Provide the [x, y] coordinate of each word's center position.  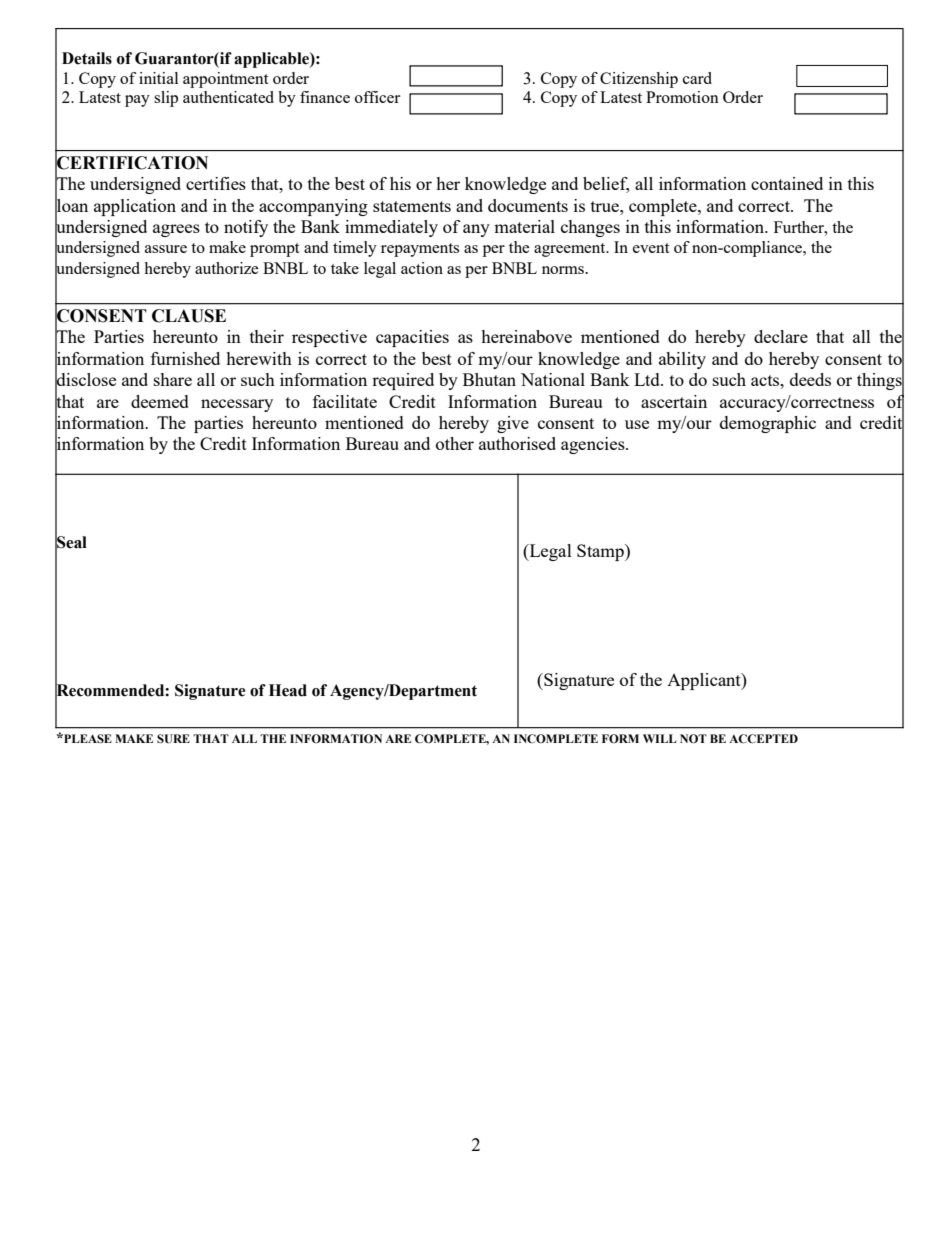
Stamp [601, 552]
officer [377, 97]
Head [288, 690]
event [651, 248]
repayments [420, 250]
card [697, 78]
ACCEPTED [763, 739]
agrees [176, 230]
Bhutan [489, 379]
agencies [594, 445]
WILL [660, 738]
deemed [160, 401]
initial [158, 78]
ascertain [674, 401]
